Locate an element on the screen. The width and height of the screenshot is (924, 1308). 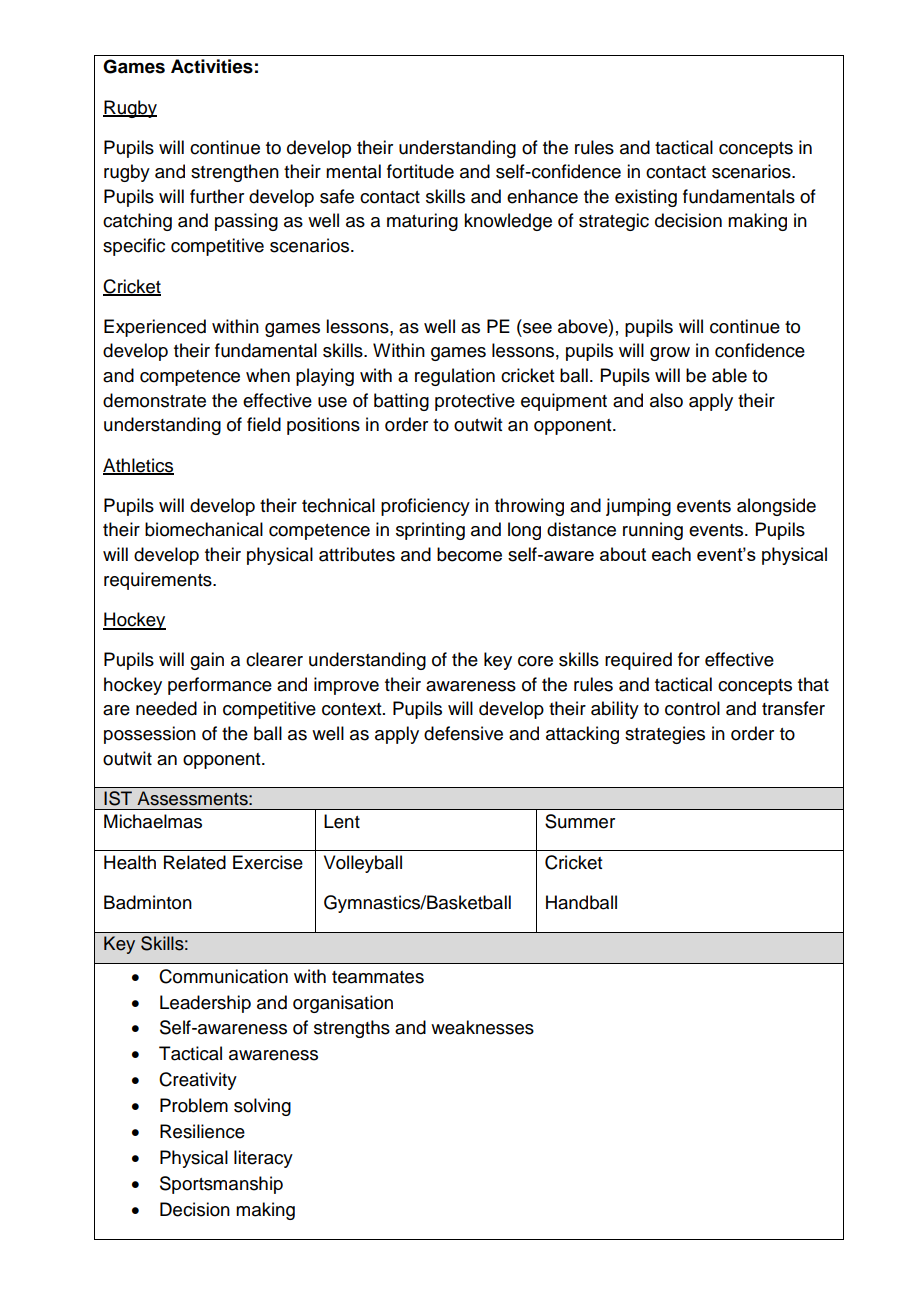
core is located at coordinates (535, 661).
